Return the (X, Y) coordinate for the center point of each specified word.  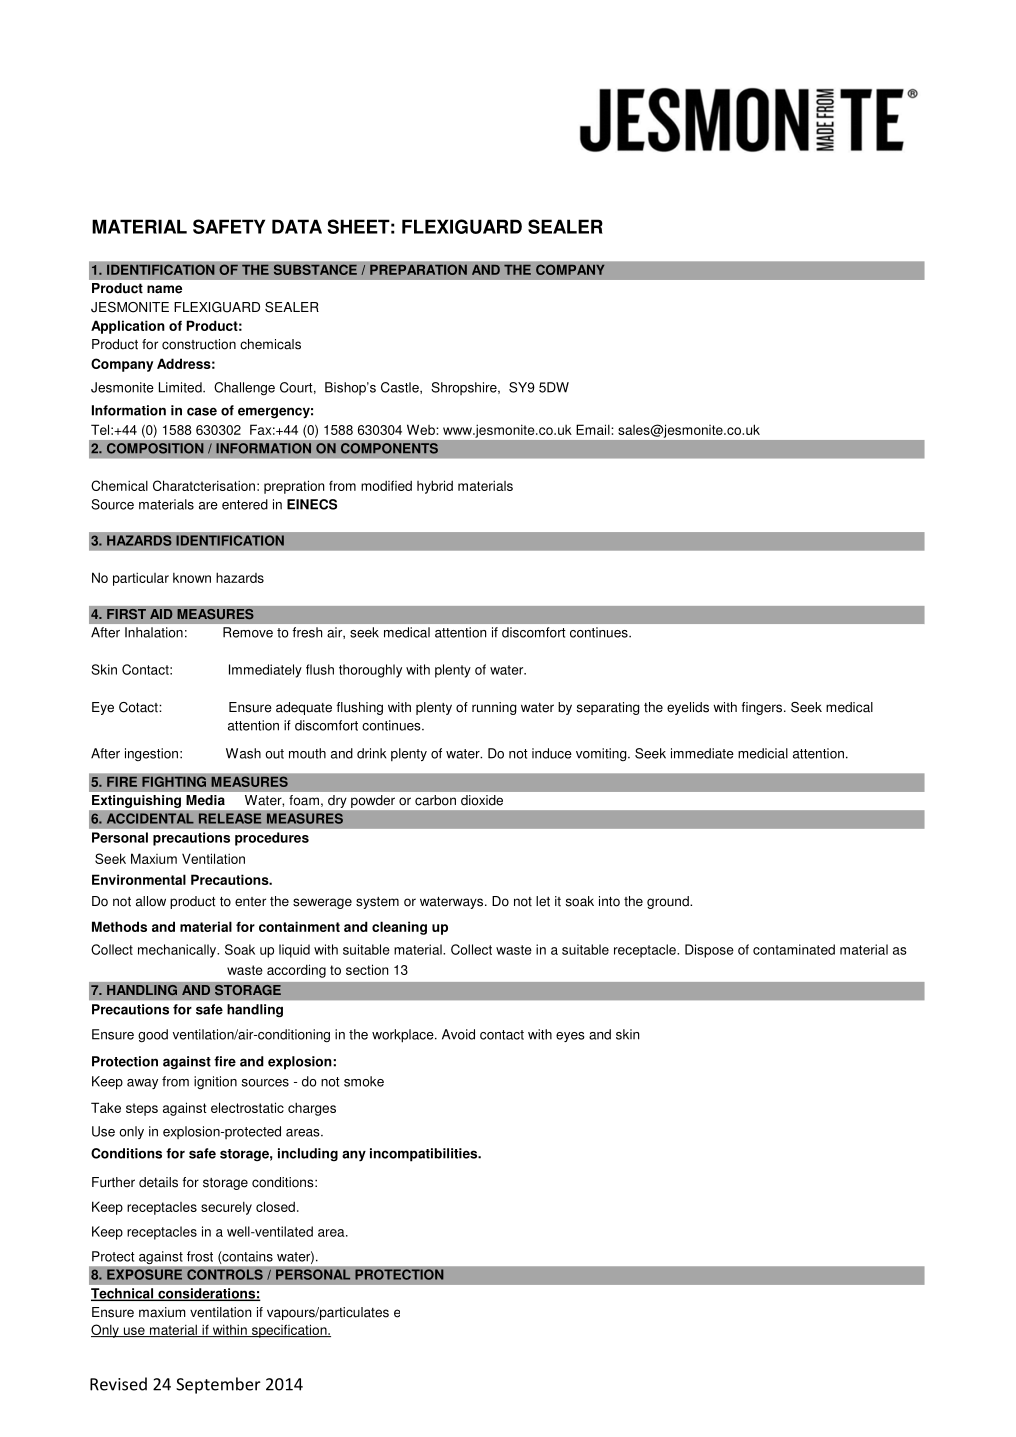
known (192, 578)
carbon (435, 800)
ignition (215, 1083)
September (218, 1385)
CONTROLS (225, 1274)
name (164, 289)
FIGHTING (174, 781)
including (308, 1154)
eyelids (688, 708)
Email (594, 429)
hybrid (435, 487)
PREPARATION (418, 269)
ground (669, 902)
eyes (570, 1037)
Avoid (458, 1034)
